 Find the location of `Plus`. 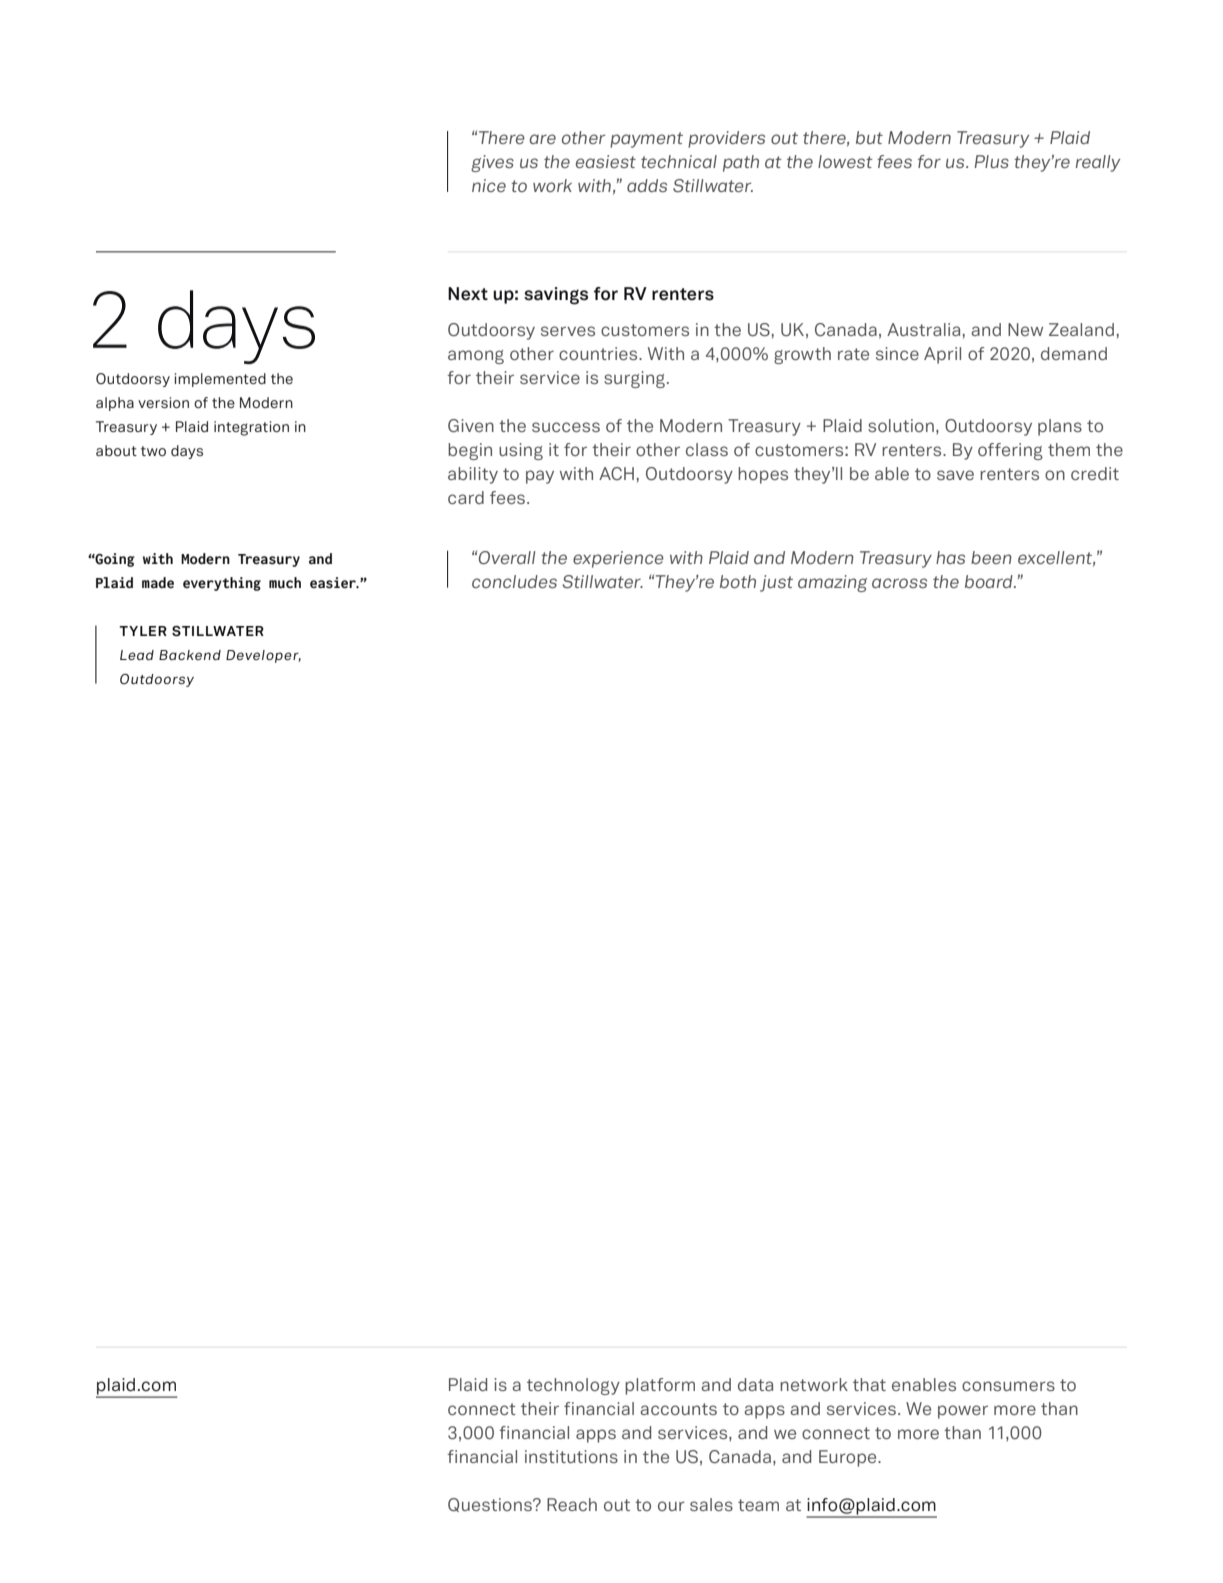

Plus is located at coordinates (991, 161).
